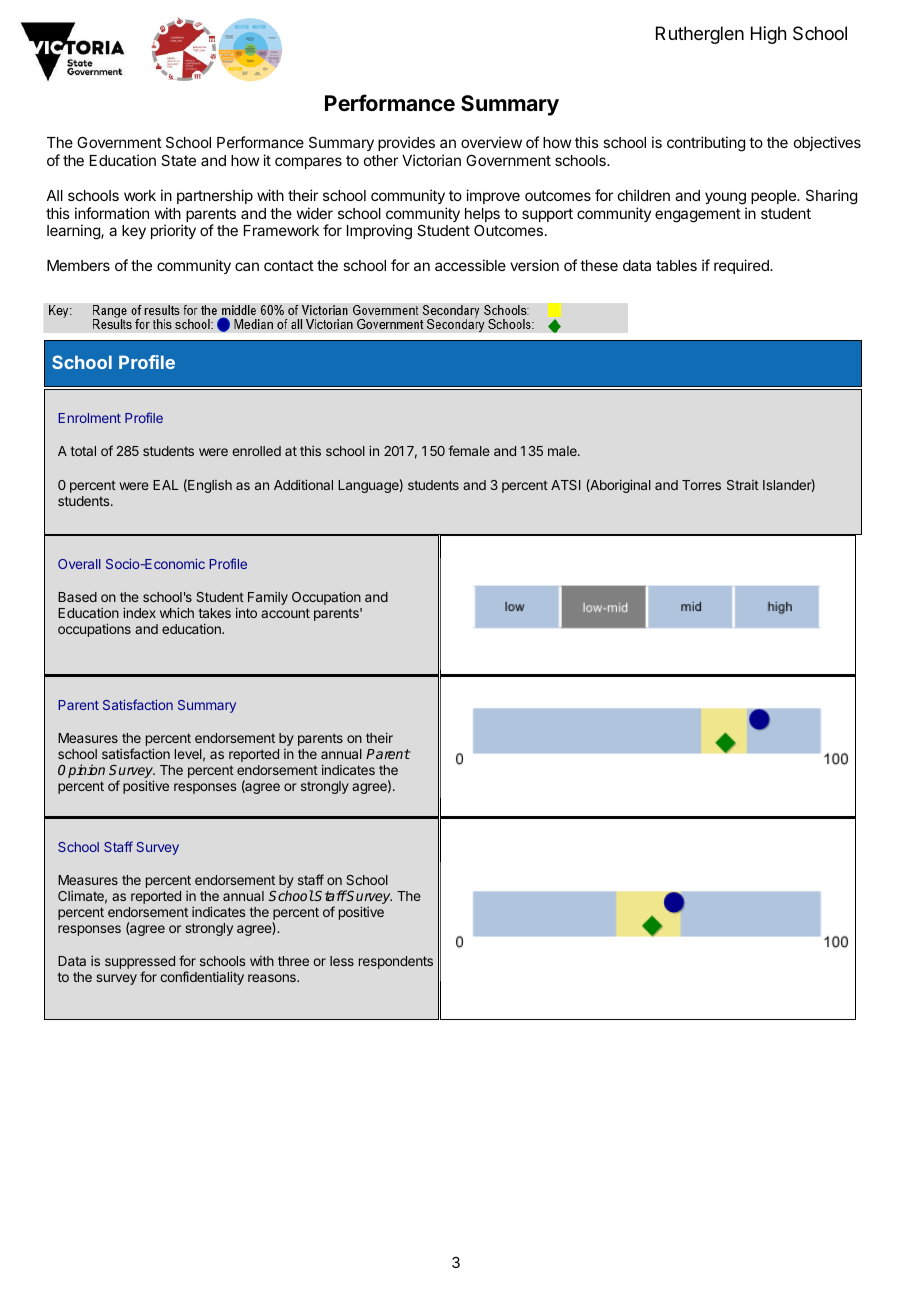  Describe the element at coordinates (178, 160) in the screenshot. I see `State` at that location.
